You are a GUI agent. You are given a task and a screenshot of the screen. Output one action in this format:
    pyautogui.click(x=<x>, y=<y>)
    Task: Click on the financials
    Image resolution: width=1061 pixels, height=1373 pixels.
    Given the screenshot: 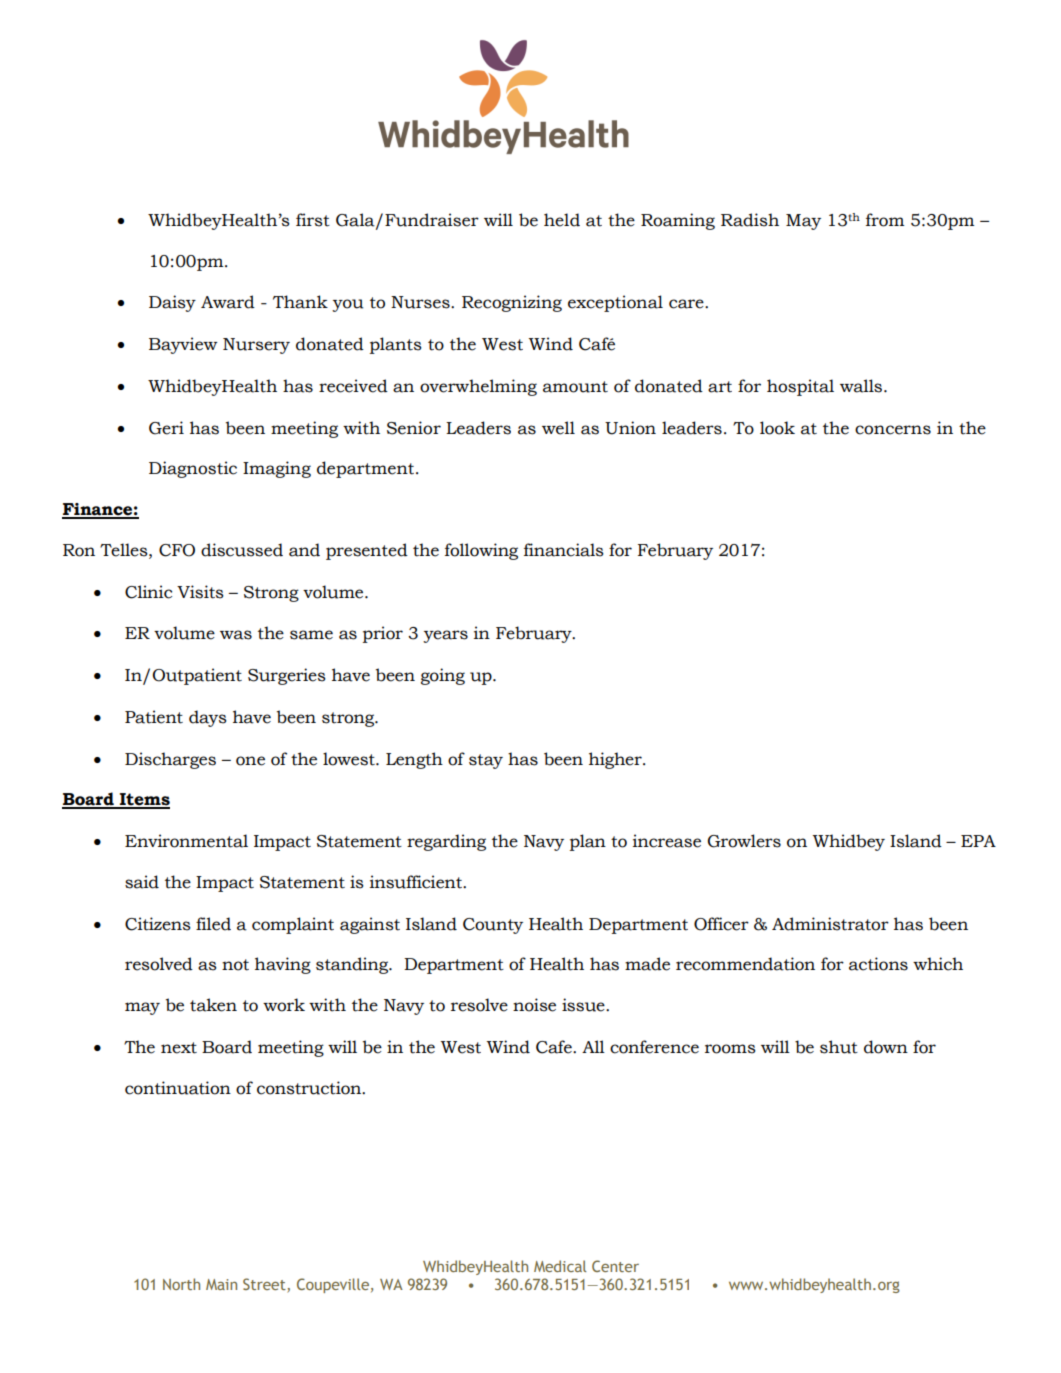 What is the action you would take?
    pyautogui.click(x=564, y=550)
